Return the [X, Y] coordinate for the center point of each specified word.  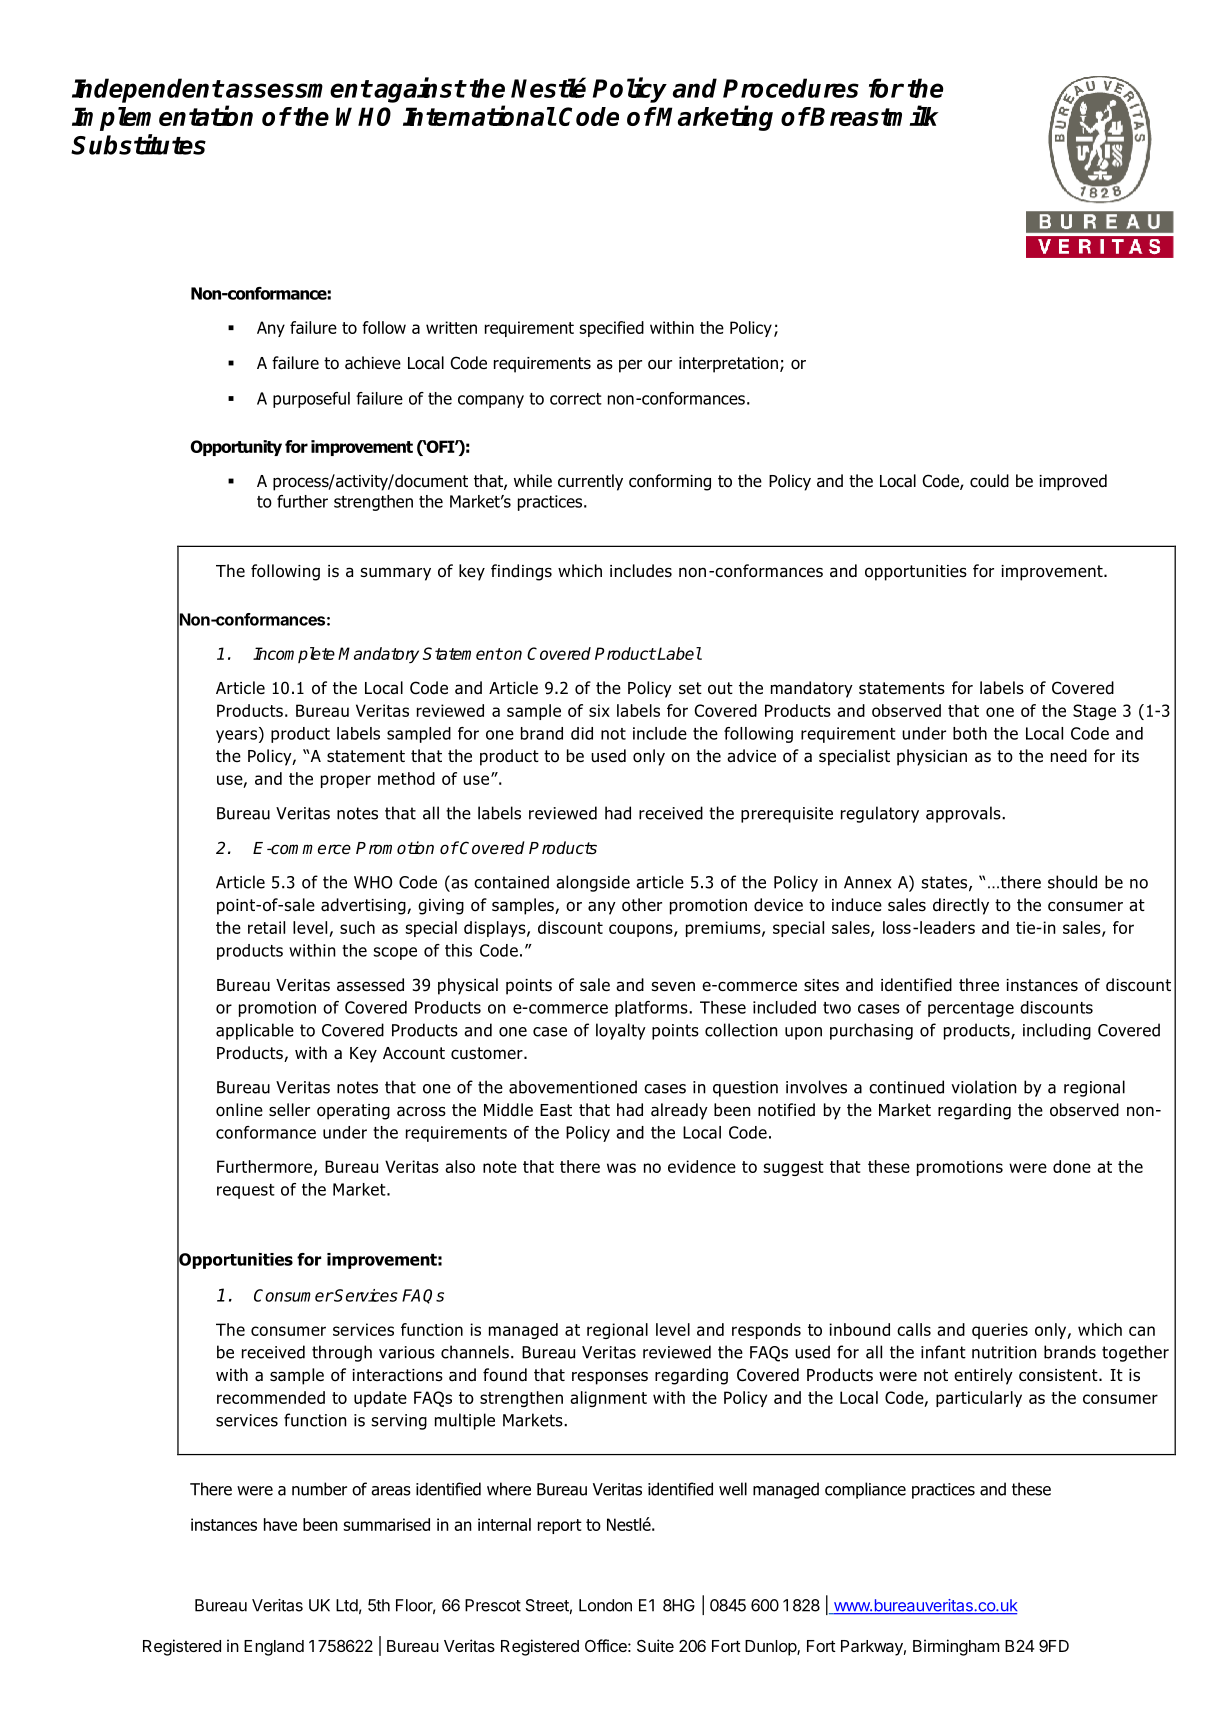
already [679, 1111]
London [605, 1605]
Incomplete [294, 655]
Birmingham [956, 1647]
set [690, 688]
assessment [298, 89]
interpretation [728, 365]
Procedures [791, 88]
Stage [1094, 712]
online [239, 1110]
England [274, 1648]
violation [984, 1087]
